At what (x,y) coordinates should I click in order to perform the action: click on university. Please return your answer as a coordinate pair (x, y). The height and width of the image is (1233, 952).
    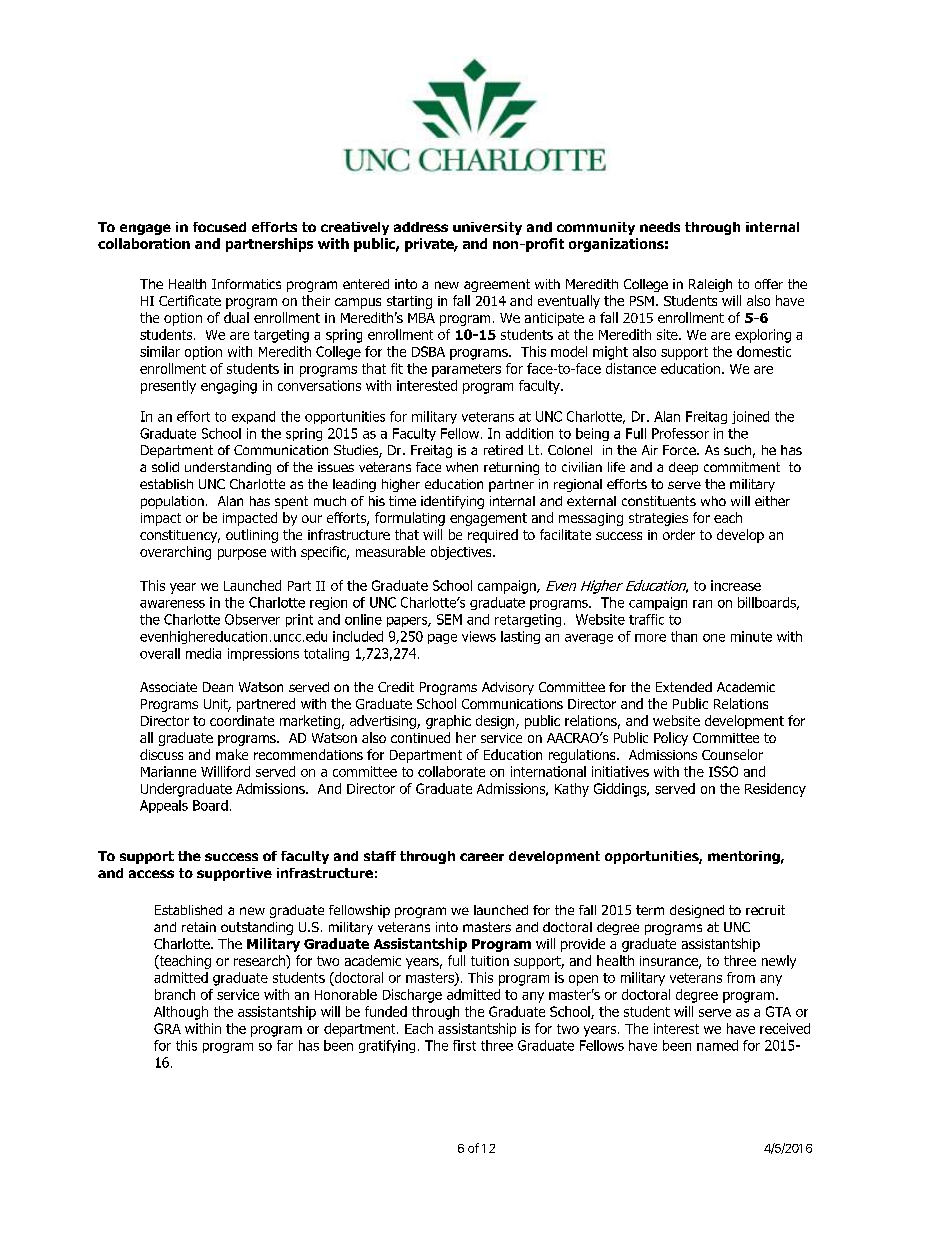
    Looking at the image, I should click on (487, 228).
